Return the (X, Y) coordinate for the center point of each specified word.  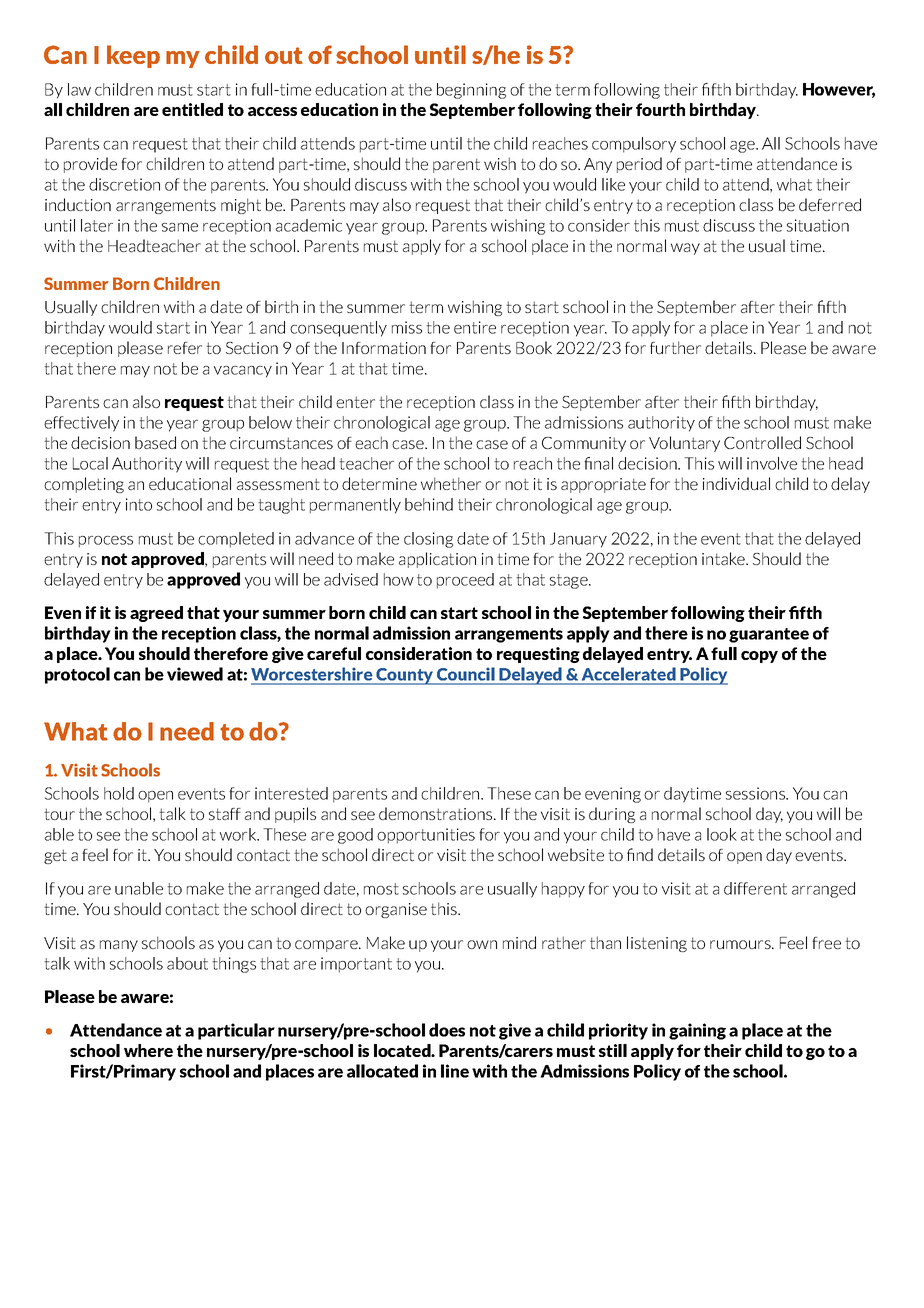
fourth (660, 109)
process (106, 542)
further (675, 347)
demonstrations (437, 813)
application (437, 560)
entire (475, 327)
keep (133, 56)
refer (185, 348)
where (148, 1050)
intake (724, 558)
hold (119, 793)
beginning (471, 91)
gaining (697, 1031)
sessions (756, 793)
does (447, 1030)
